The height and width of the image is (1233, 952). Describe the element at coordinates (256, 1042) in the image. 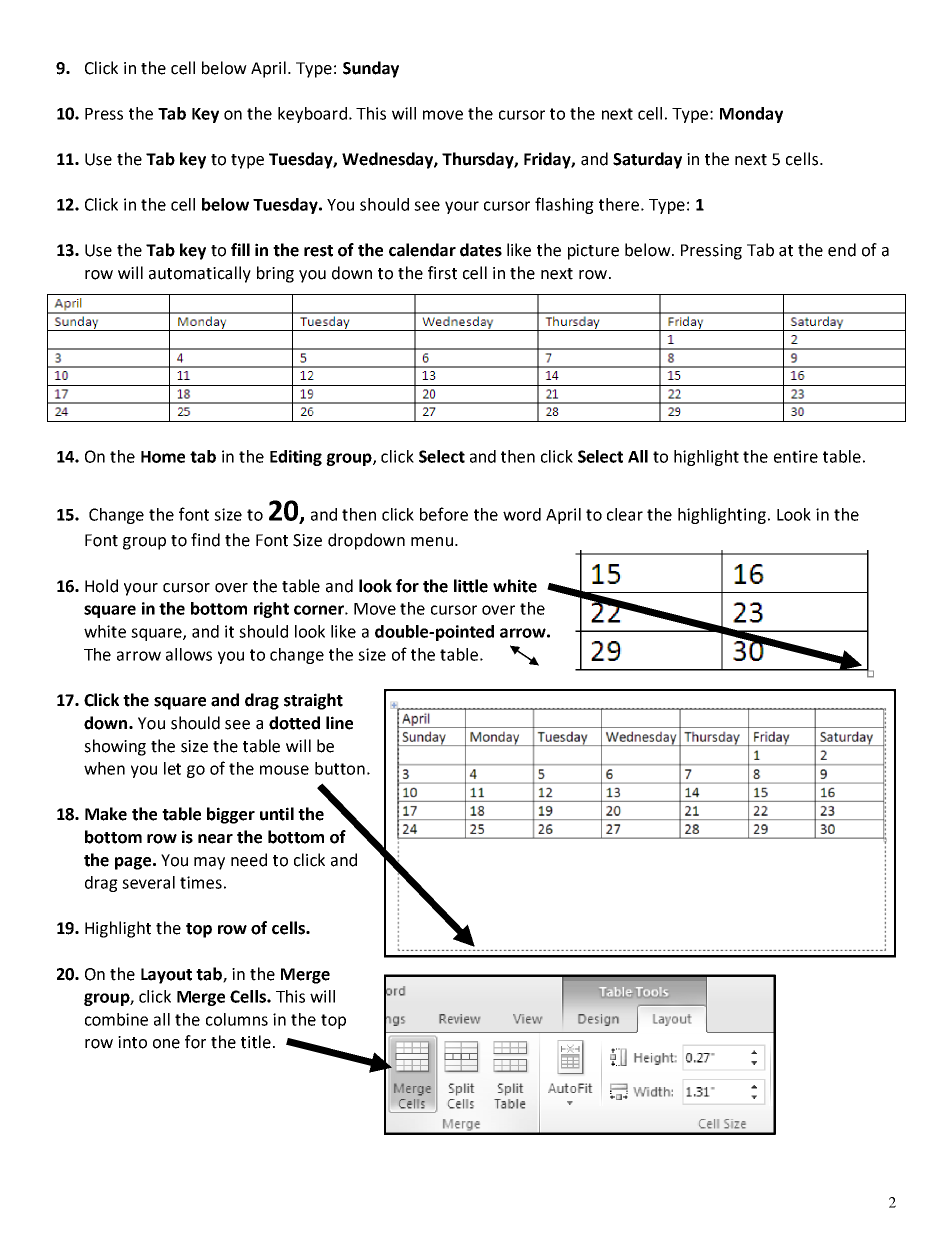

I see `title` at that location.
